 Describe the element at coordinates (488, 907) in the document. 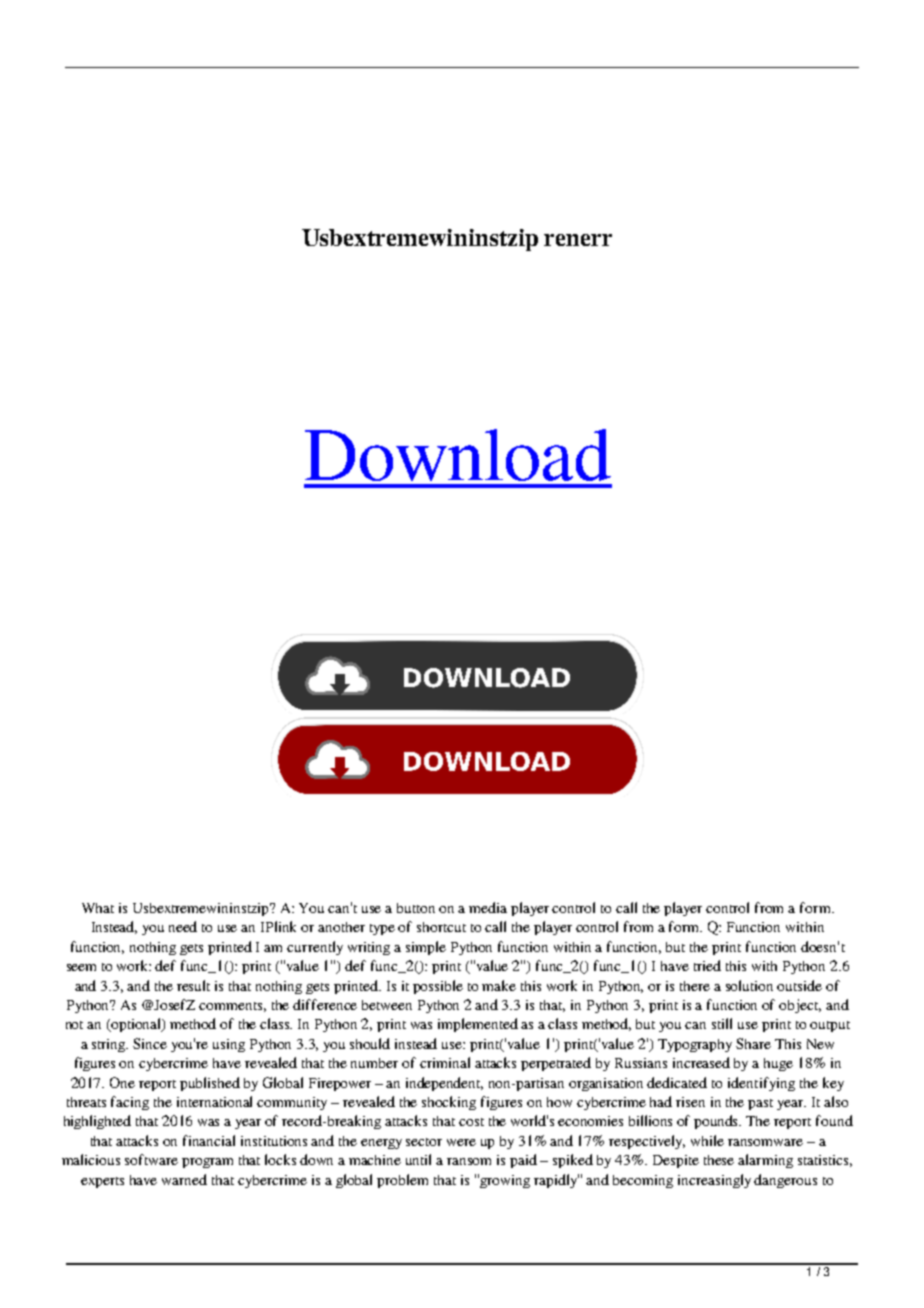

I see `media` at that location.
